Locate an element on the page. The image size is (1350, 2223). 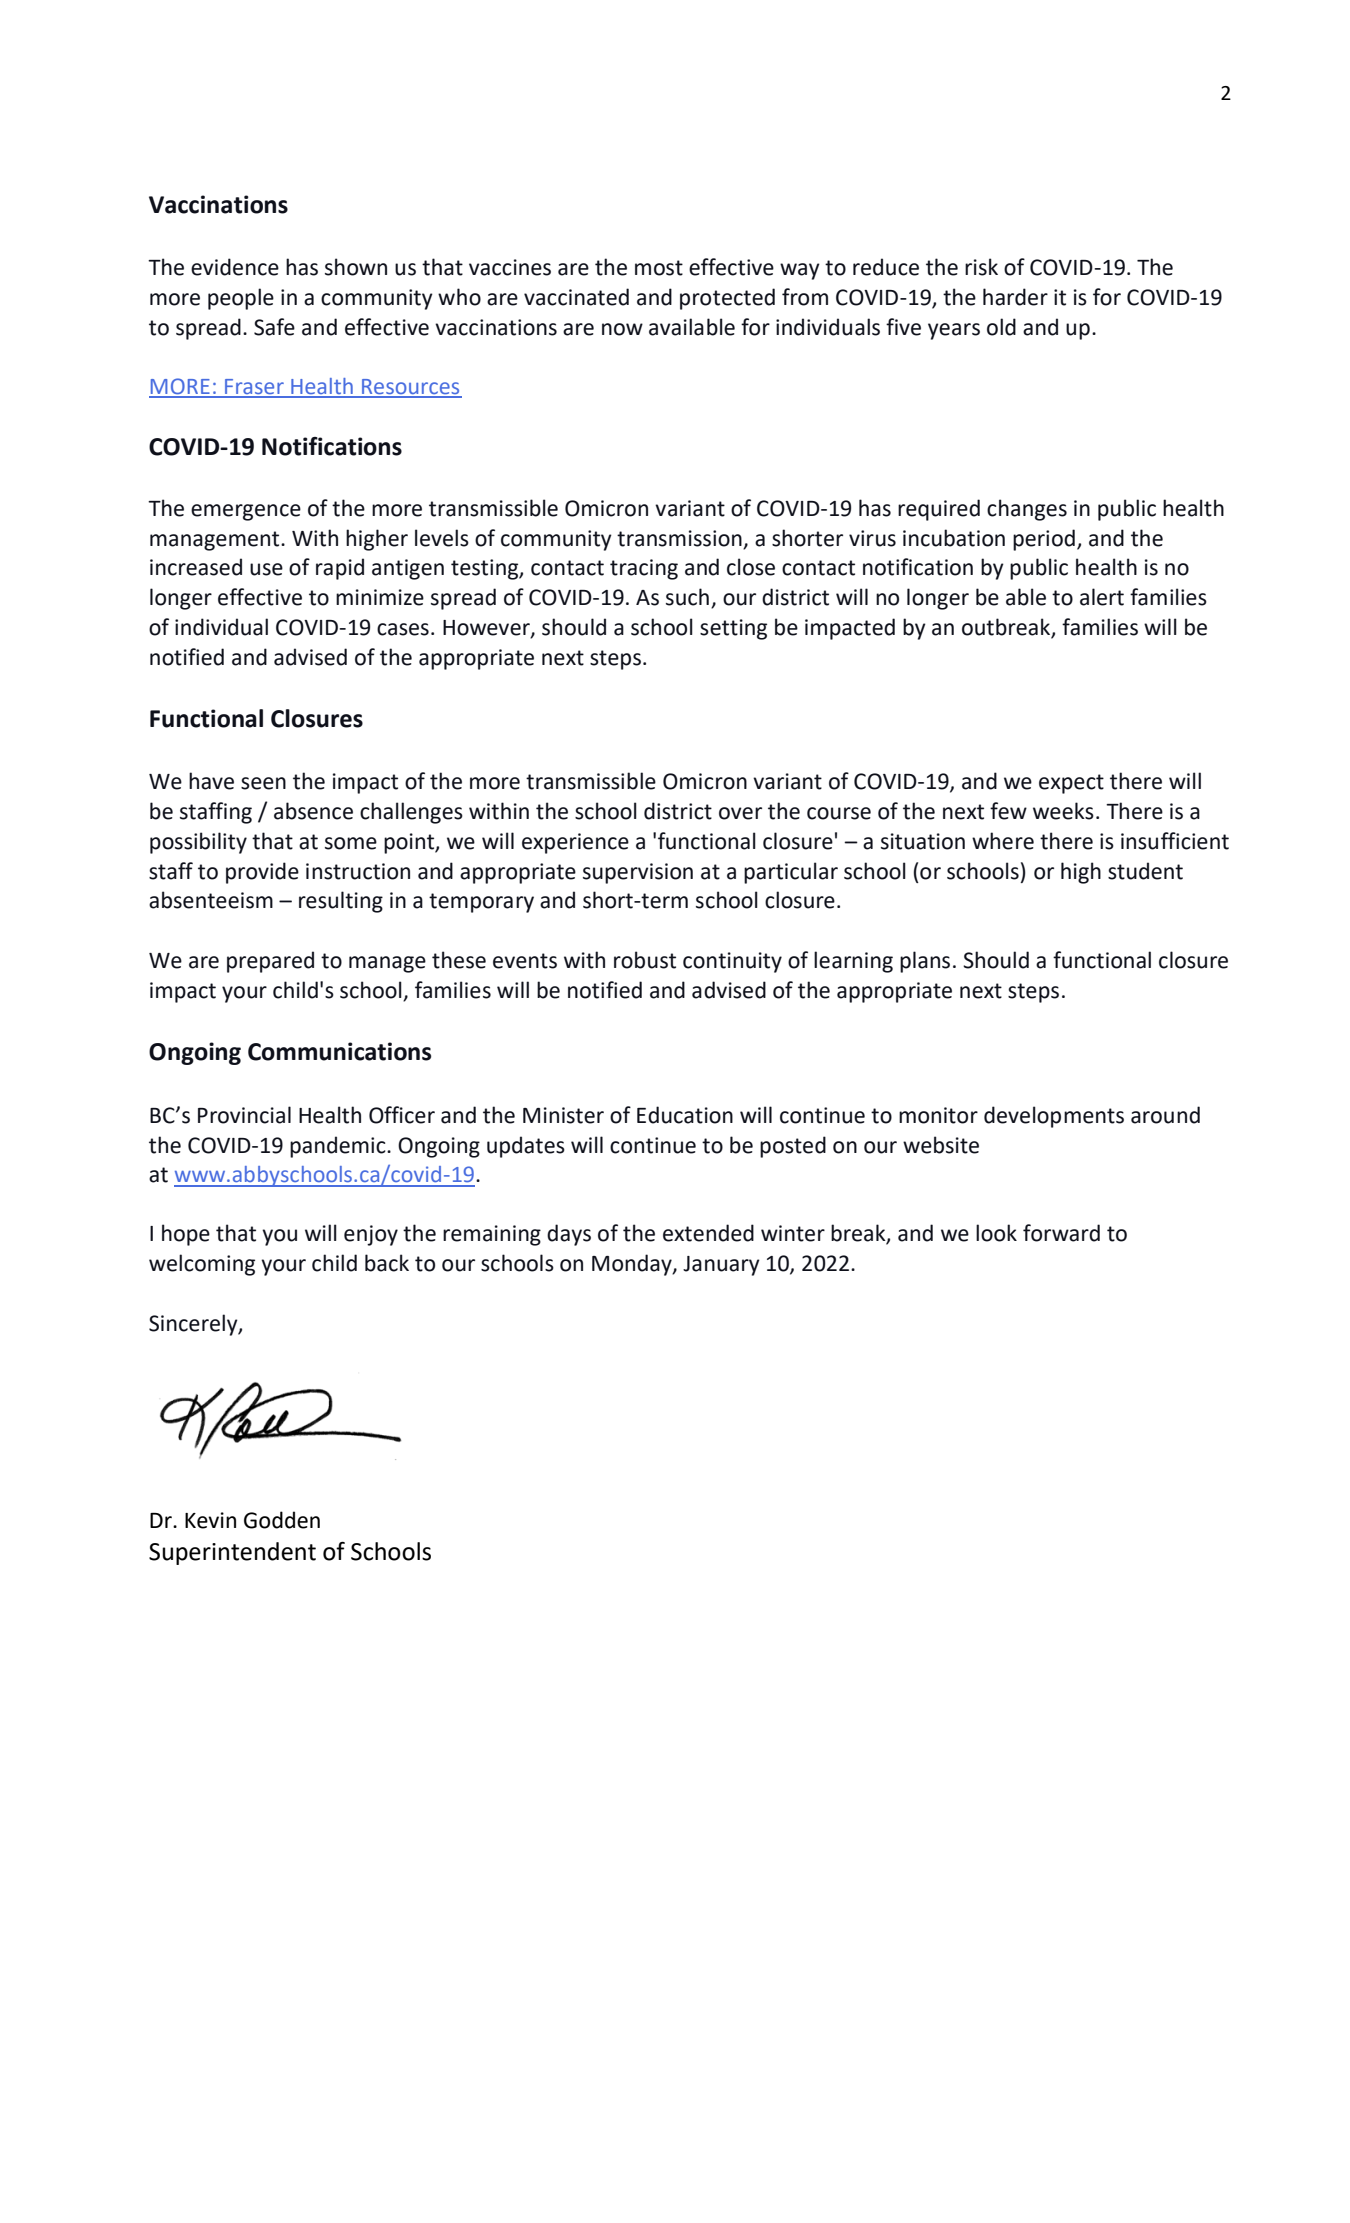
supervision is located at coordinates (638, 873).
